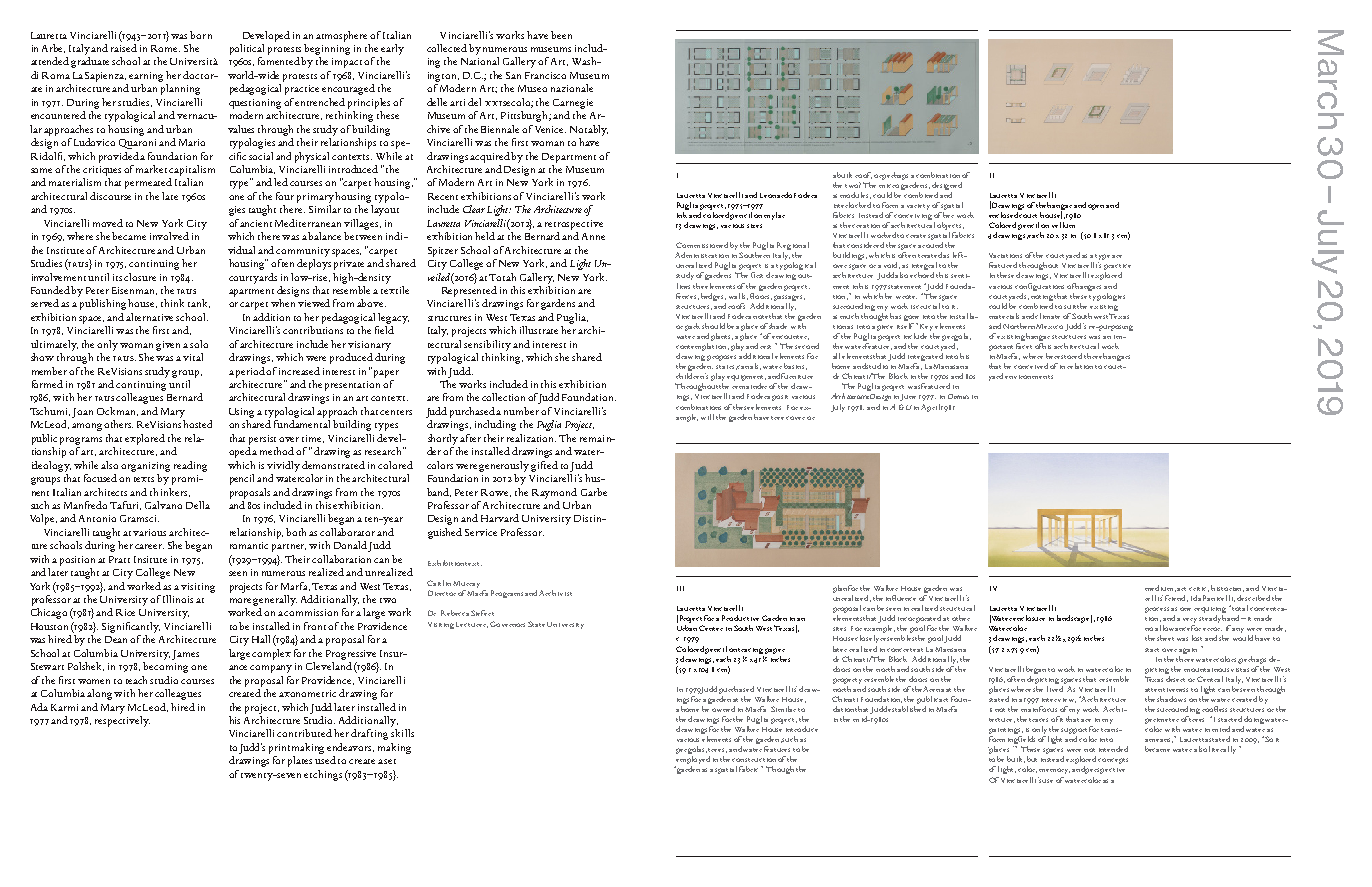 The height and width of the screenshot is (887, 1372). What do you see at coordinates (561, 35) in the screenshot?
I see `been` at bounding box center [561, 35].
